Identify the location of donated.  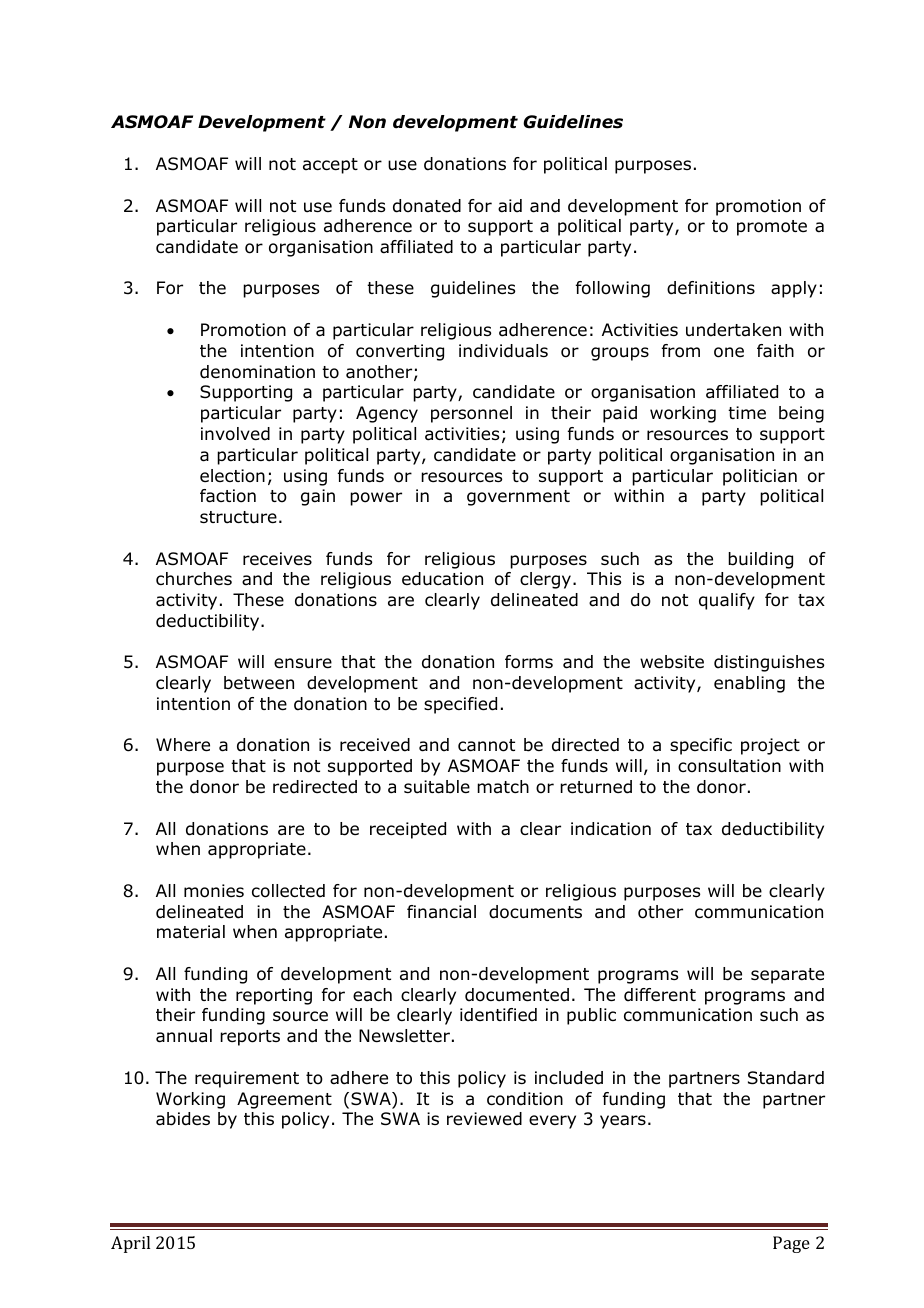
(427, 206).
